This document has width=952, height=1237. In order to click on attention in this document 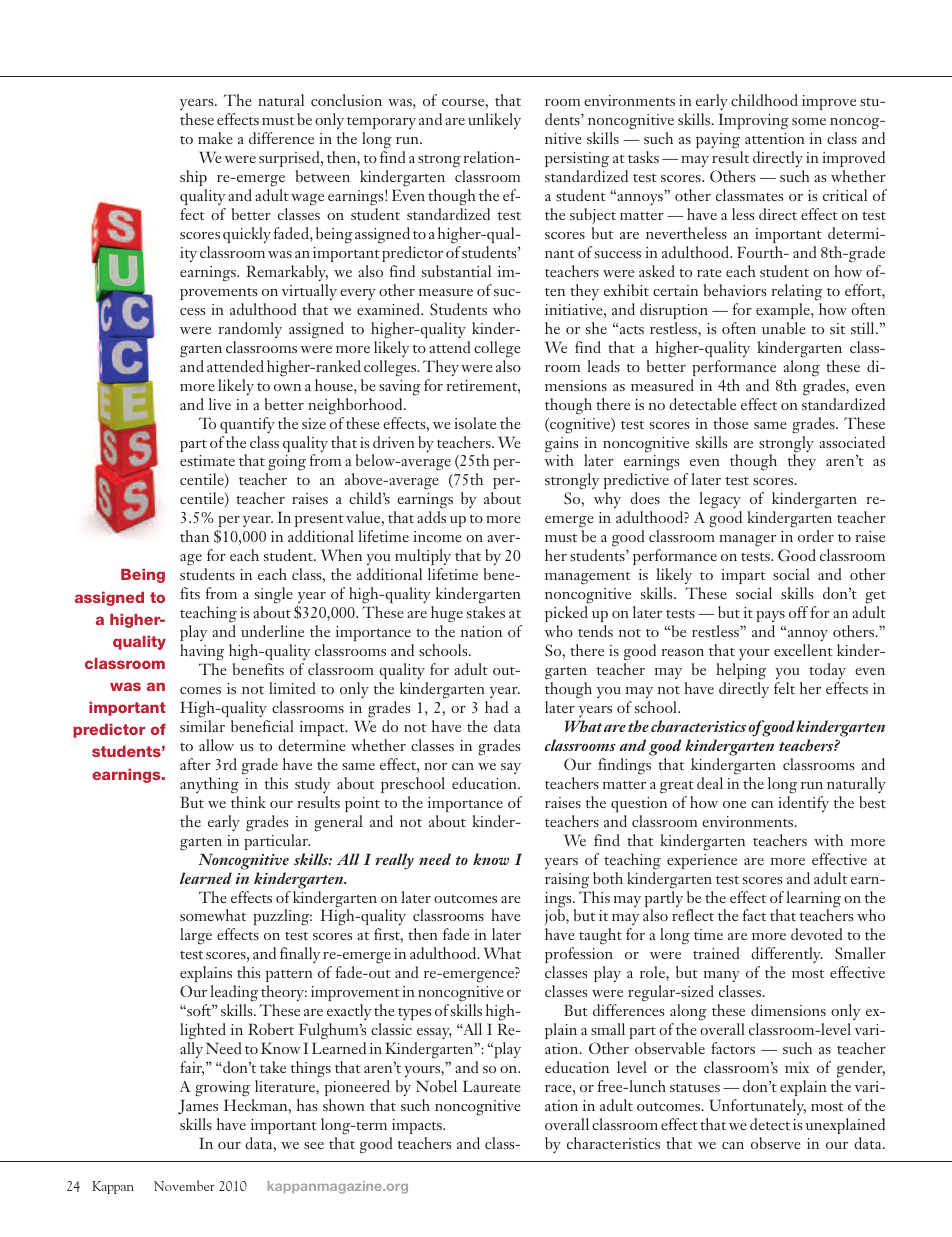, I will do `click(775, 138)`.
